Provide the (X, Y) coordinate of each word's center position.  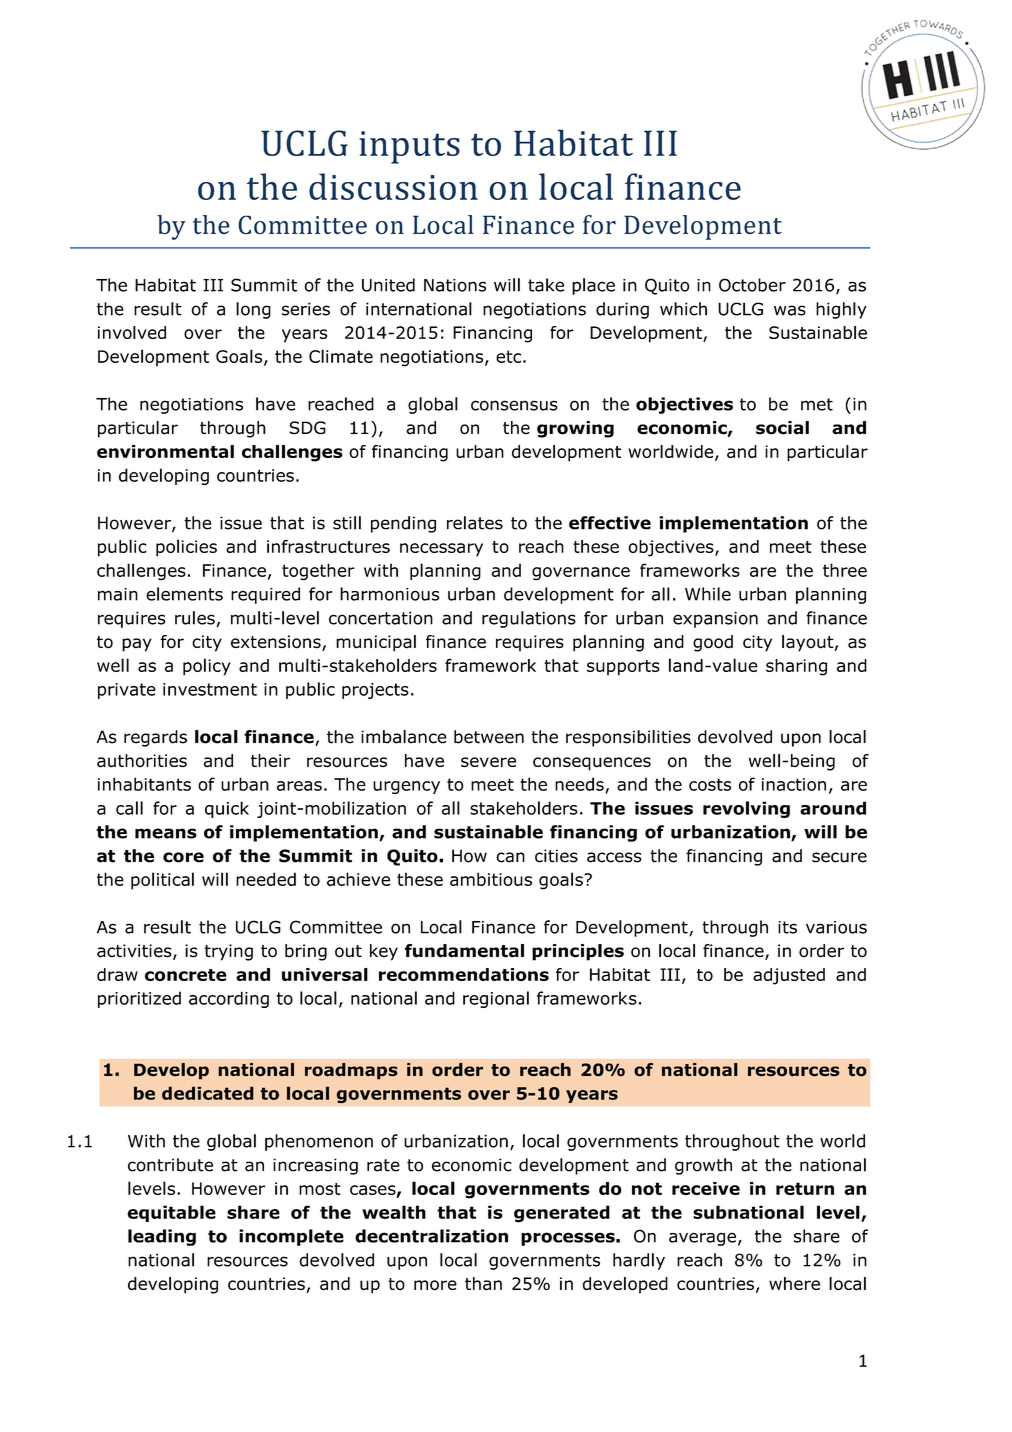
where (794, 1283)
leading (162, 1237)
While (708, 594)
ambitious (491, 879)
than (483, 1284)
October (752, 285)
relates (475, 523)
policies (186, 548)
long (253, 310)
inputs (409, 147)
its (787, 927)
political (162, 881)
